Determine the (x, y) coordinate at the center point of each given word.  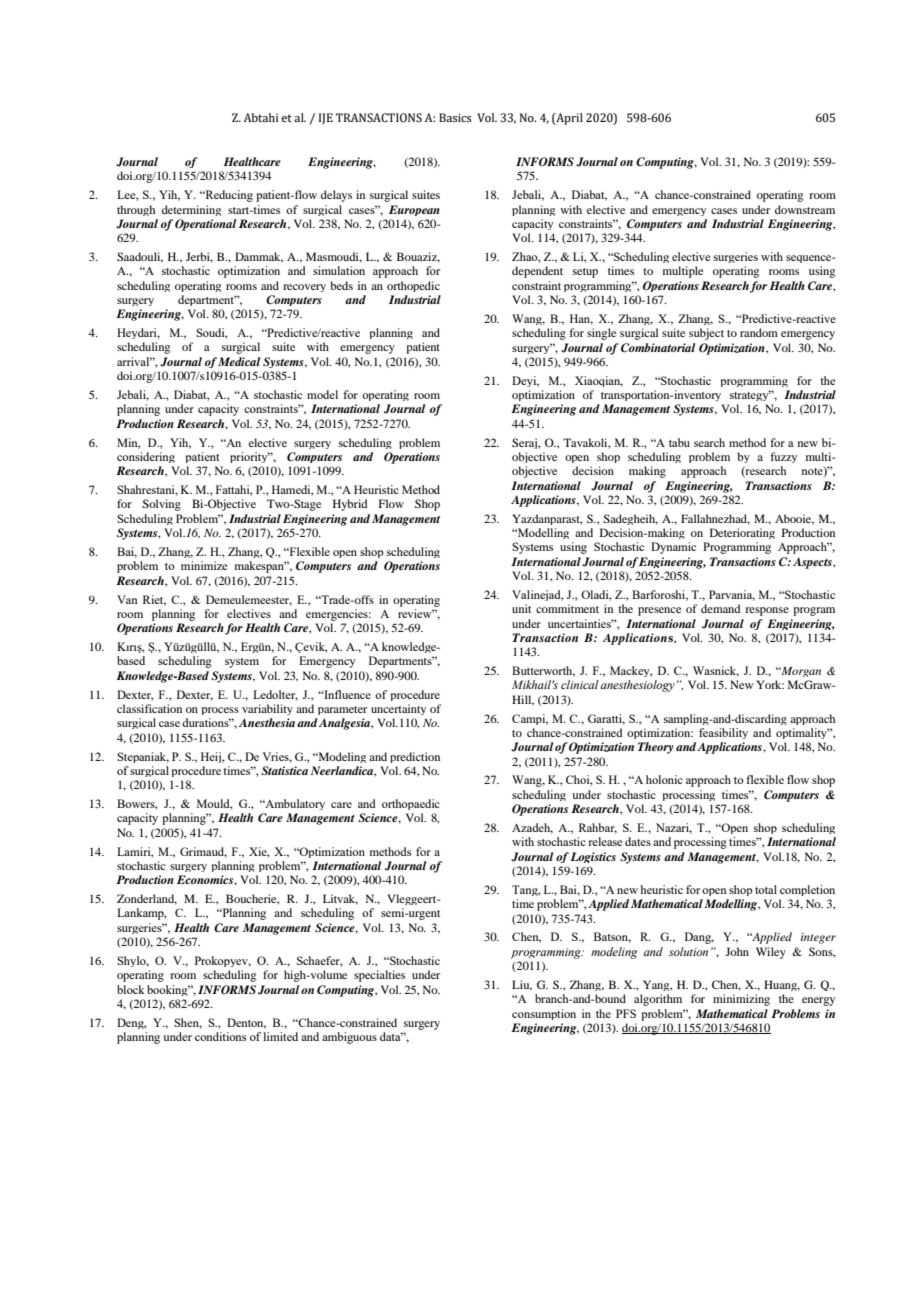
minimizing (741, 1000)
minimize (204, 565)
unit (521, 608)
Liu (522, 985)
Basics (455, 117)
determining (191, 210)
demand (720, 608)
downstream (805, 209)
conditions (220, 1036)
